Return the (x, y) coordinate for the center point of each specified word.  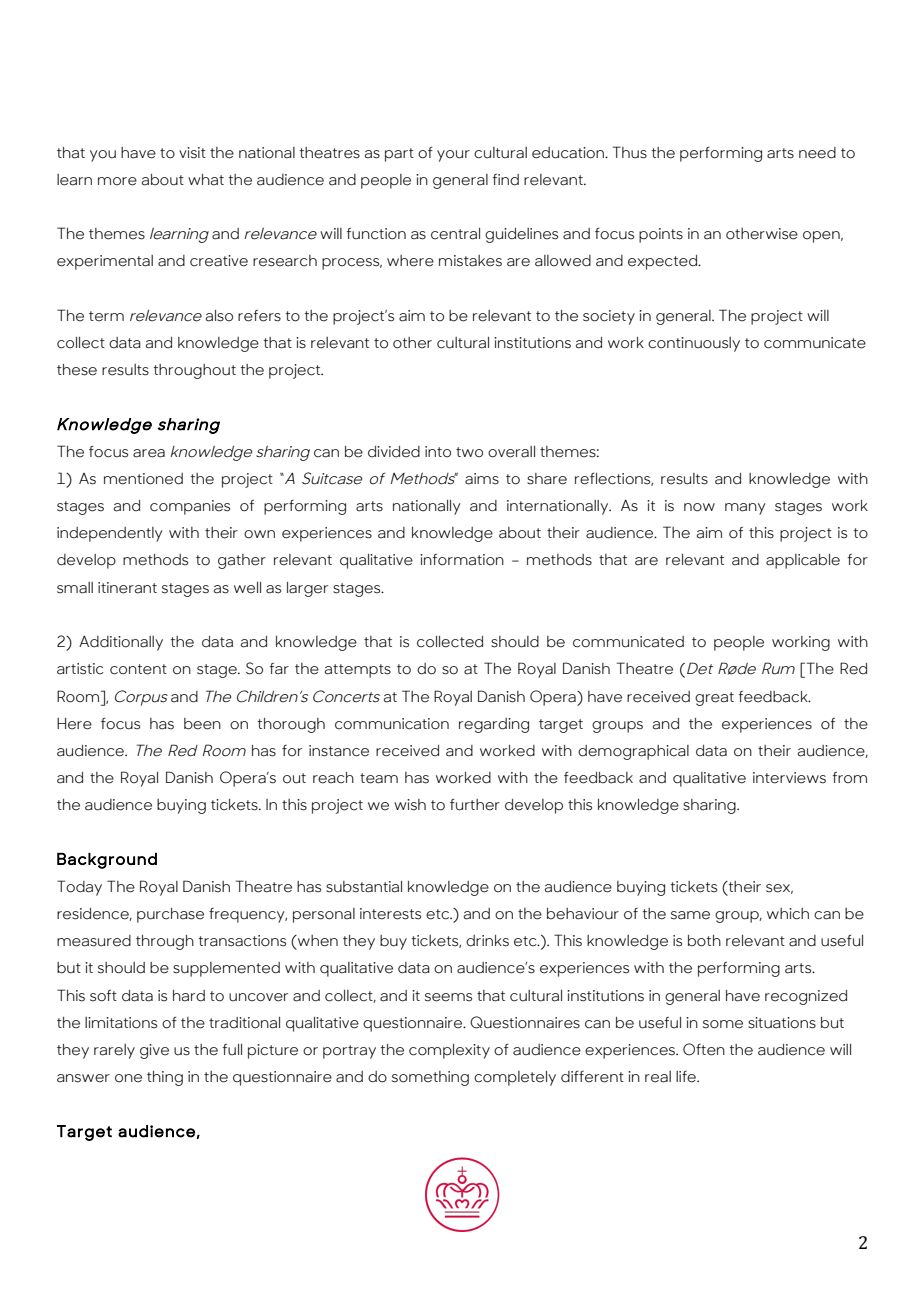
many (745, 509)
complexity (449, 1051)
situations (782, 1023)
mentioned (143, 479)
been (202, 724)
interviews (789, 778)
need (817, 153)
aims (482, 479)
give (154, 1051)
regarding (494, 725)
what (206, 180)
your (453, 156)
